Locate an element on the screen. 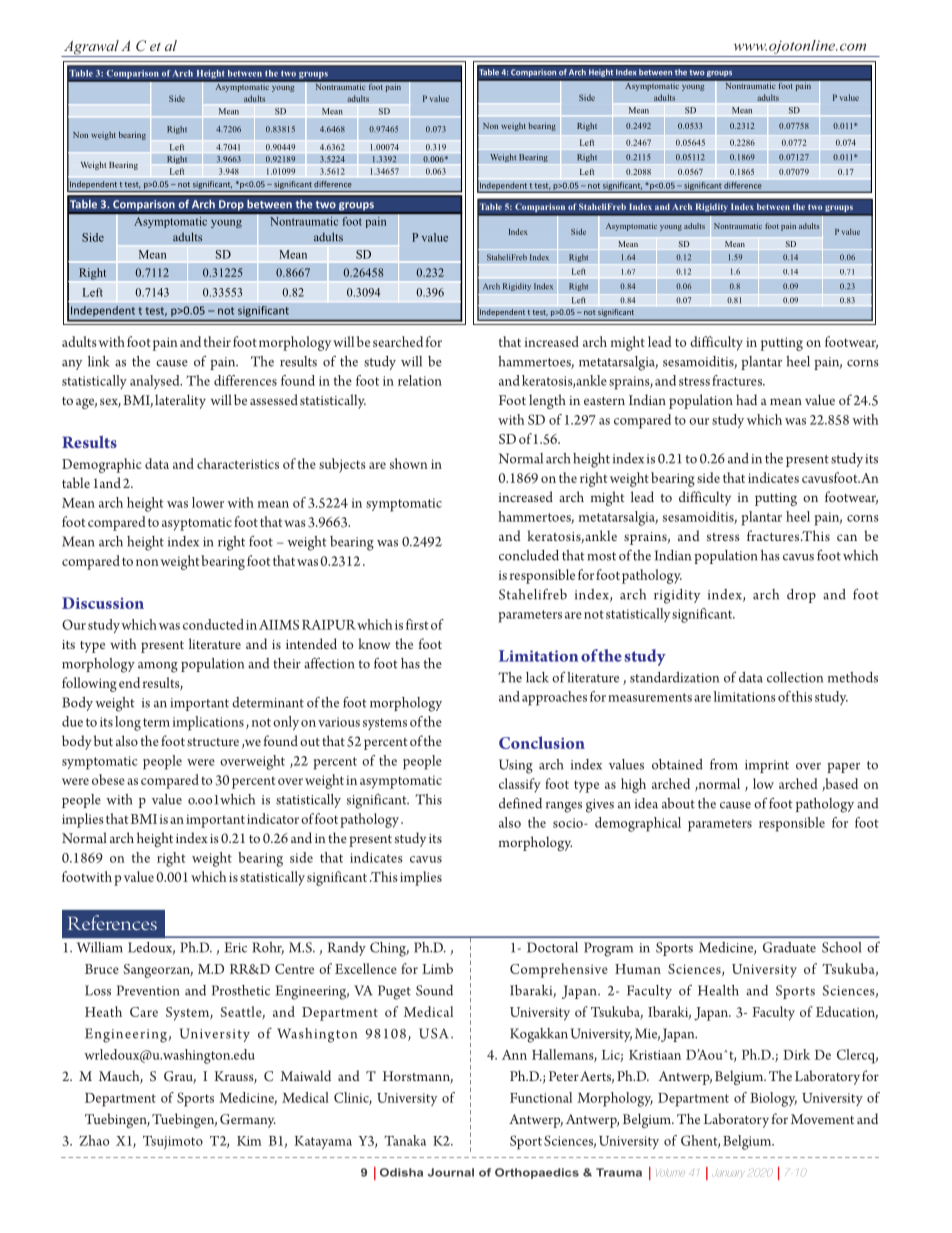 Image resolution: width=952 pixels, height=1233 pixels. conducted is located at coordinates (213, 624).
